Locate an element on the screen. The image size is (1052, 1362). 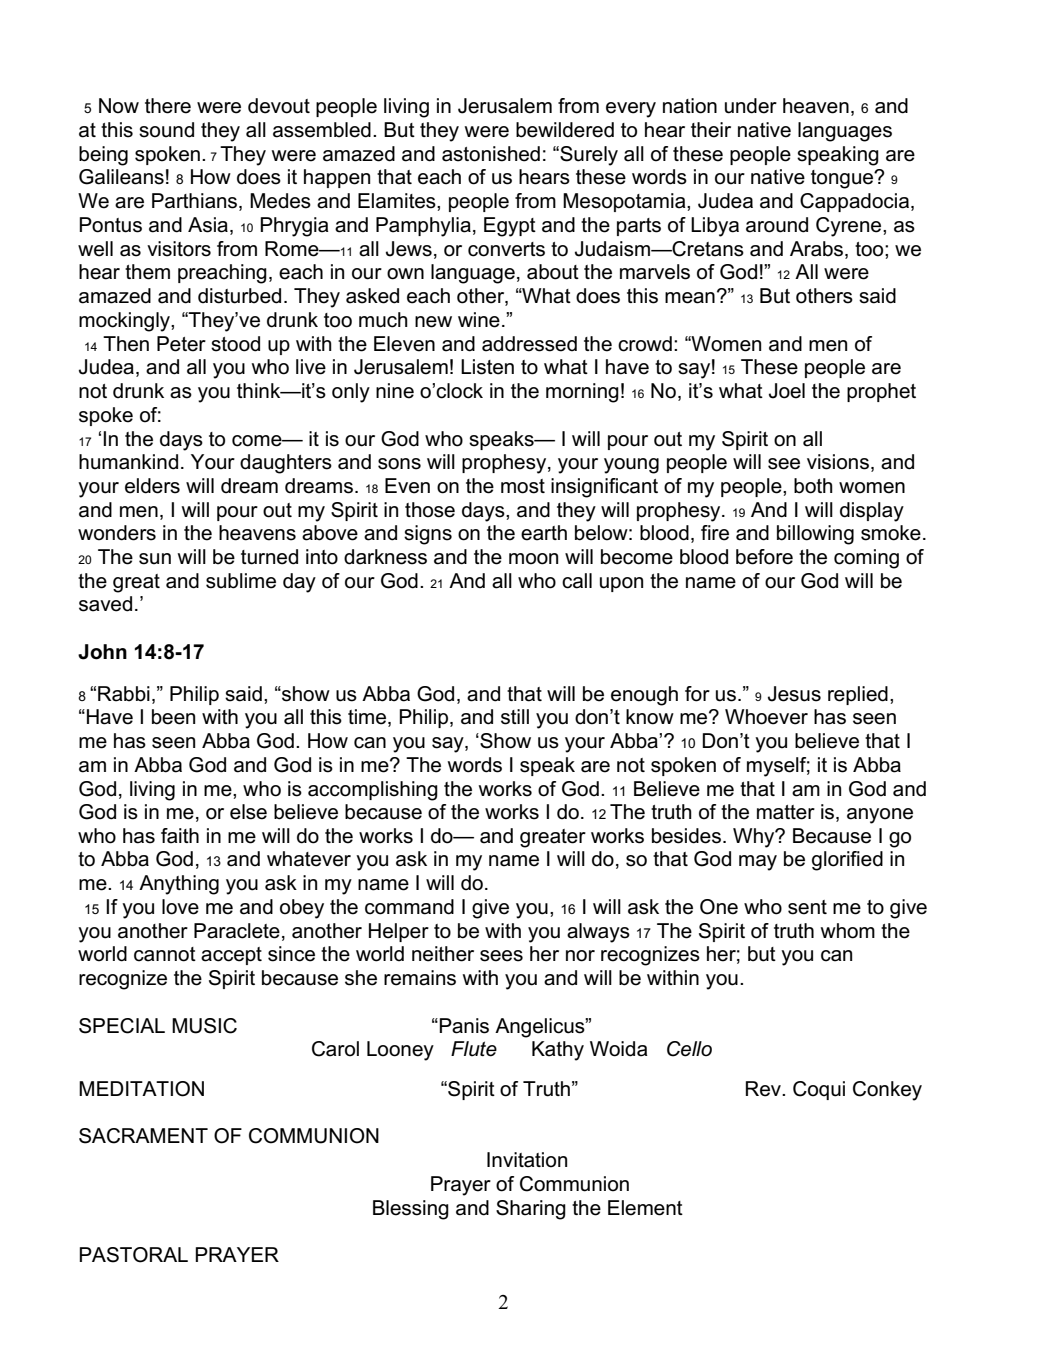
whom is located at coordinates (848, 931).
